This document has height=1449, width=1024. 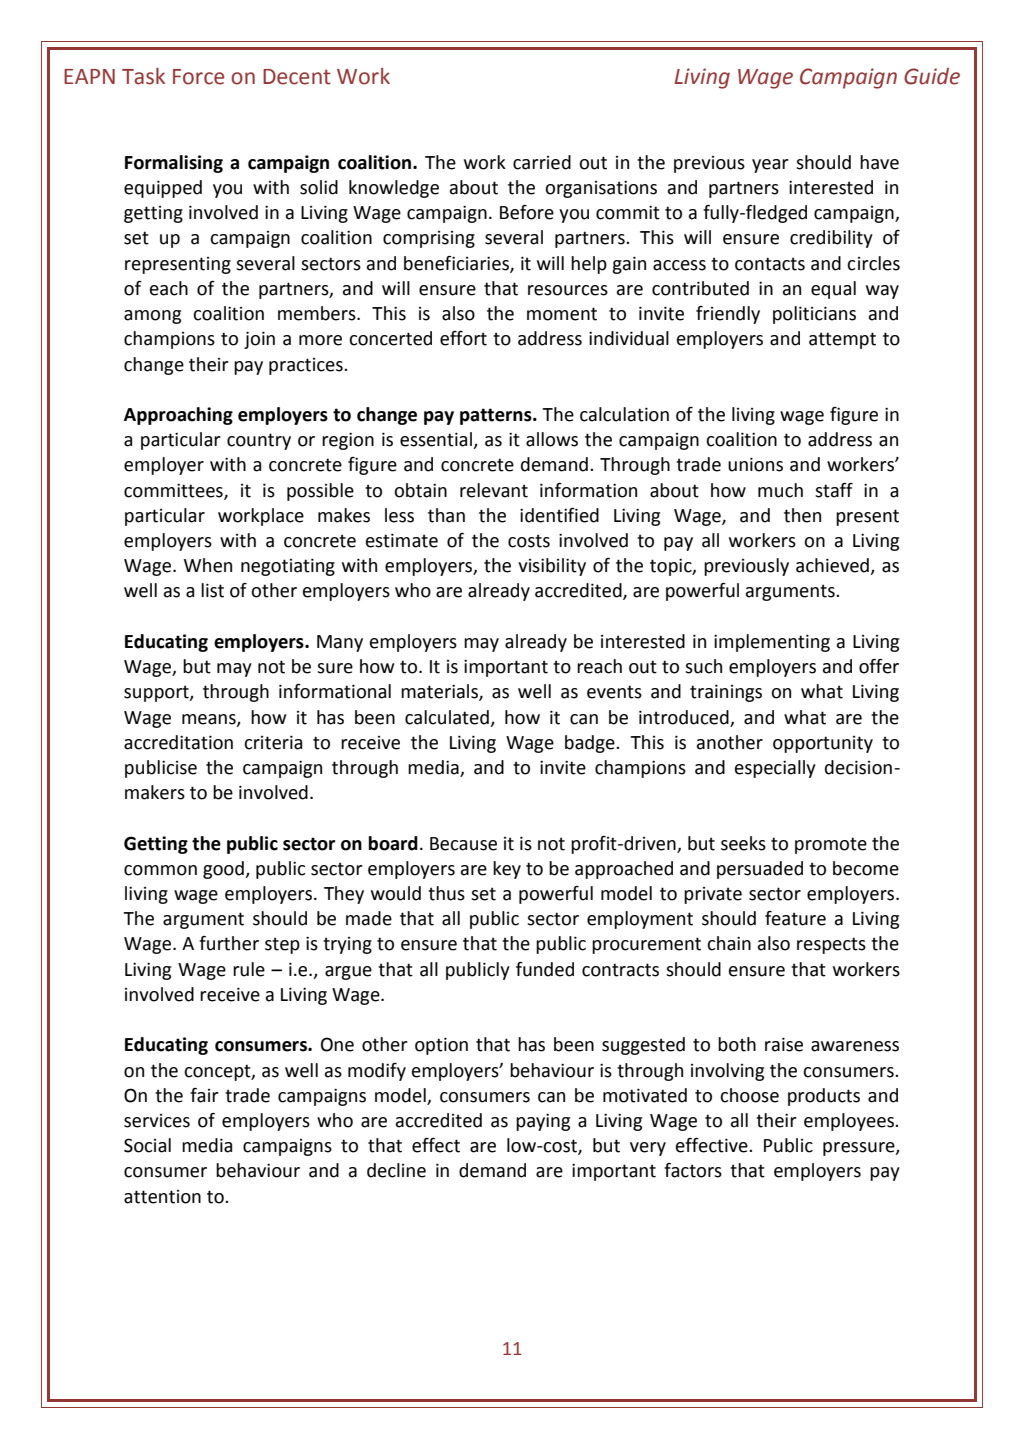 I want to click on Force, so click(x=198, y=77).
